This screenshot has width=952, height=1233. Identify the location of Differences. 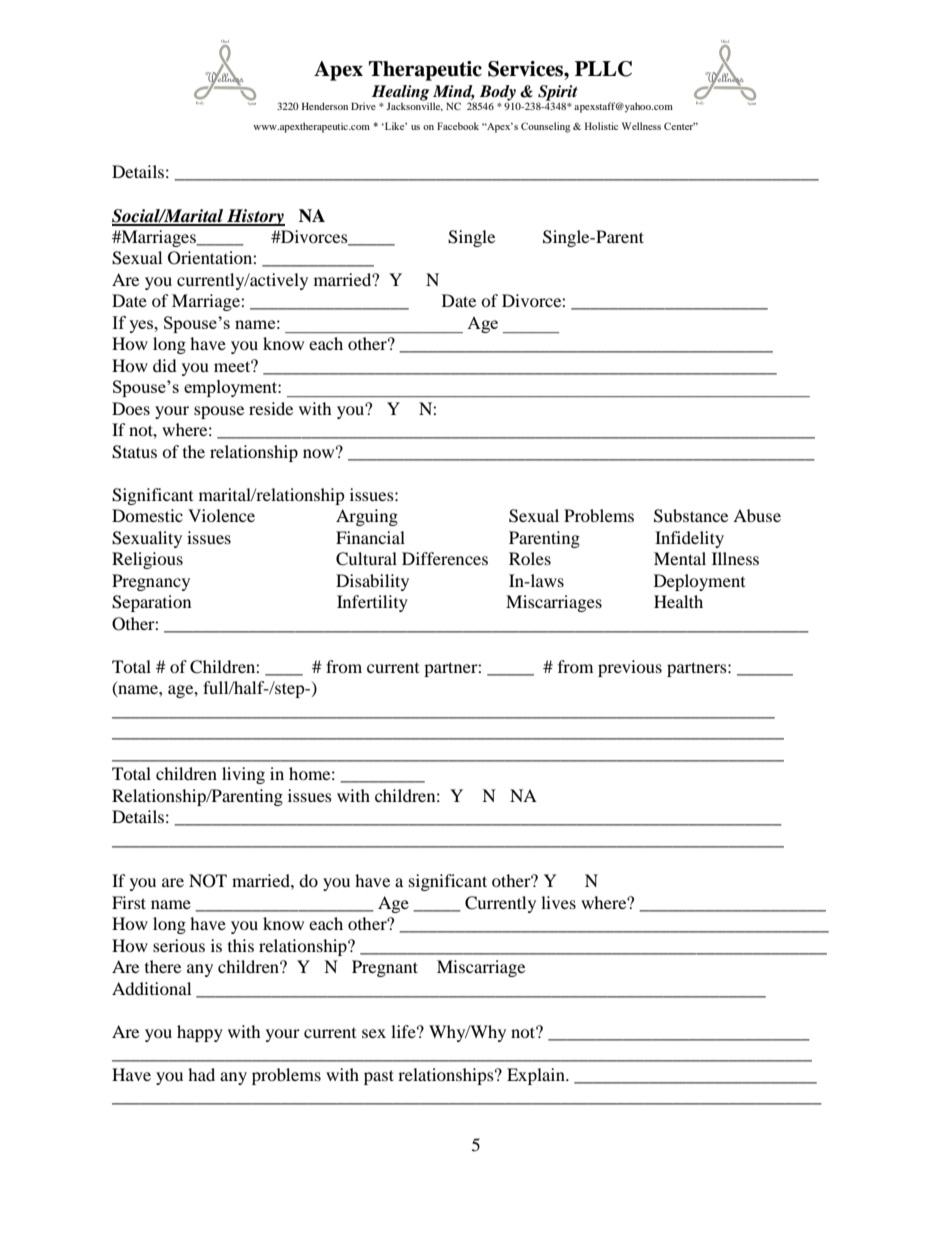
(445, 558).
